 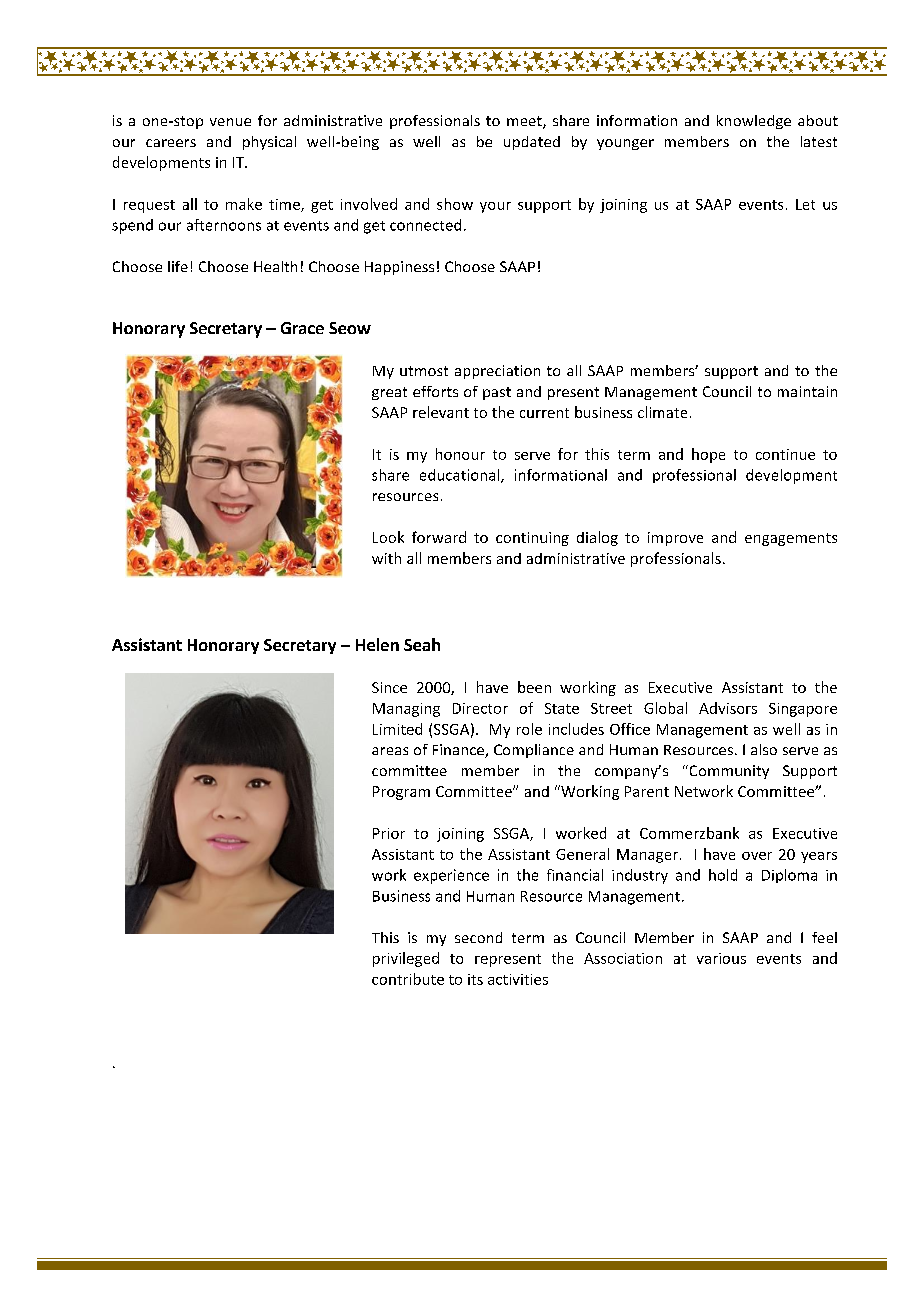 What do you see at coordinates (532, 143) in the document?
I see `updated` at bounding box center [532, 143].
